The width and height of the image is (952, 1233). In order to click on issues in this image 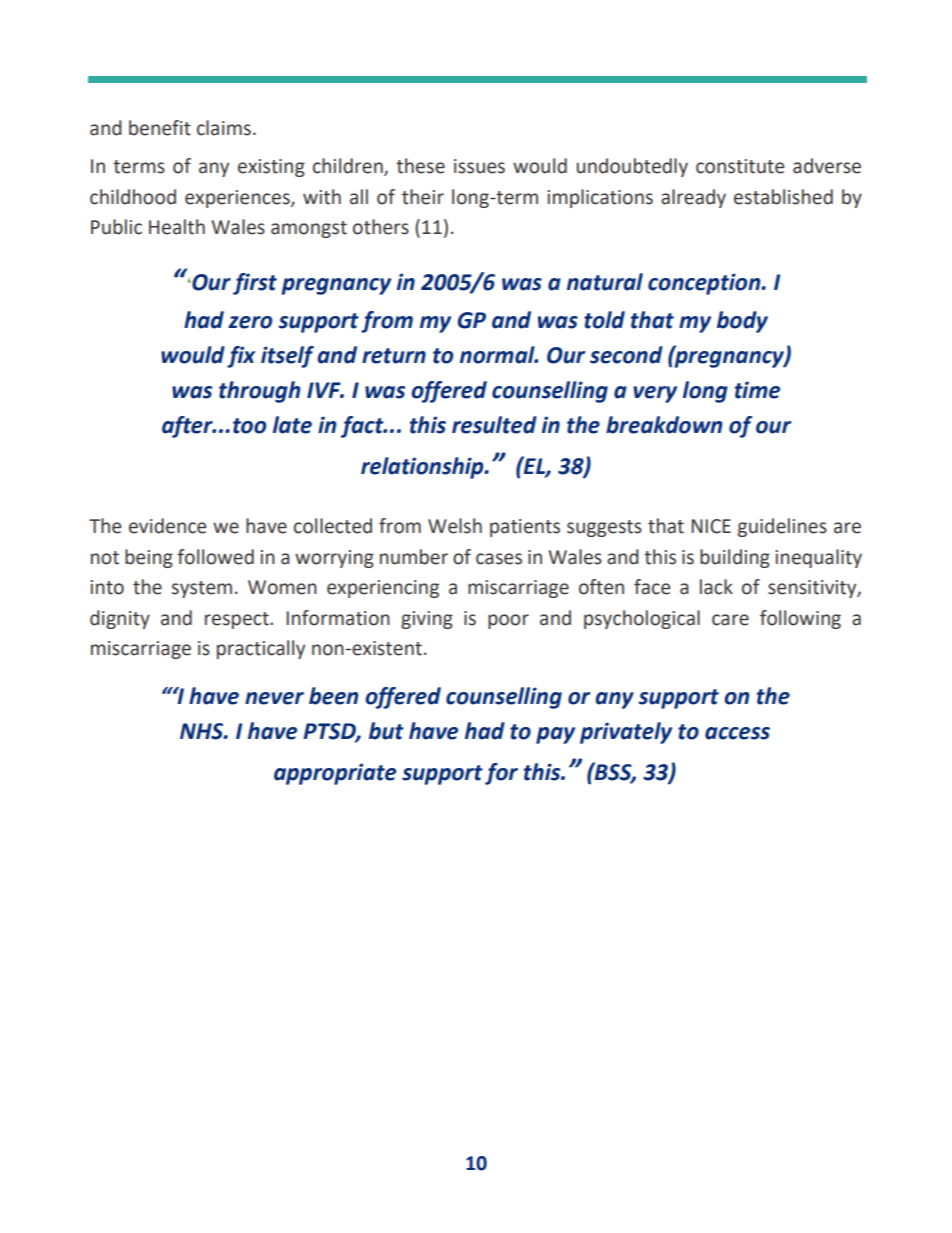, I will do `click(479, 166)`.
